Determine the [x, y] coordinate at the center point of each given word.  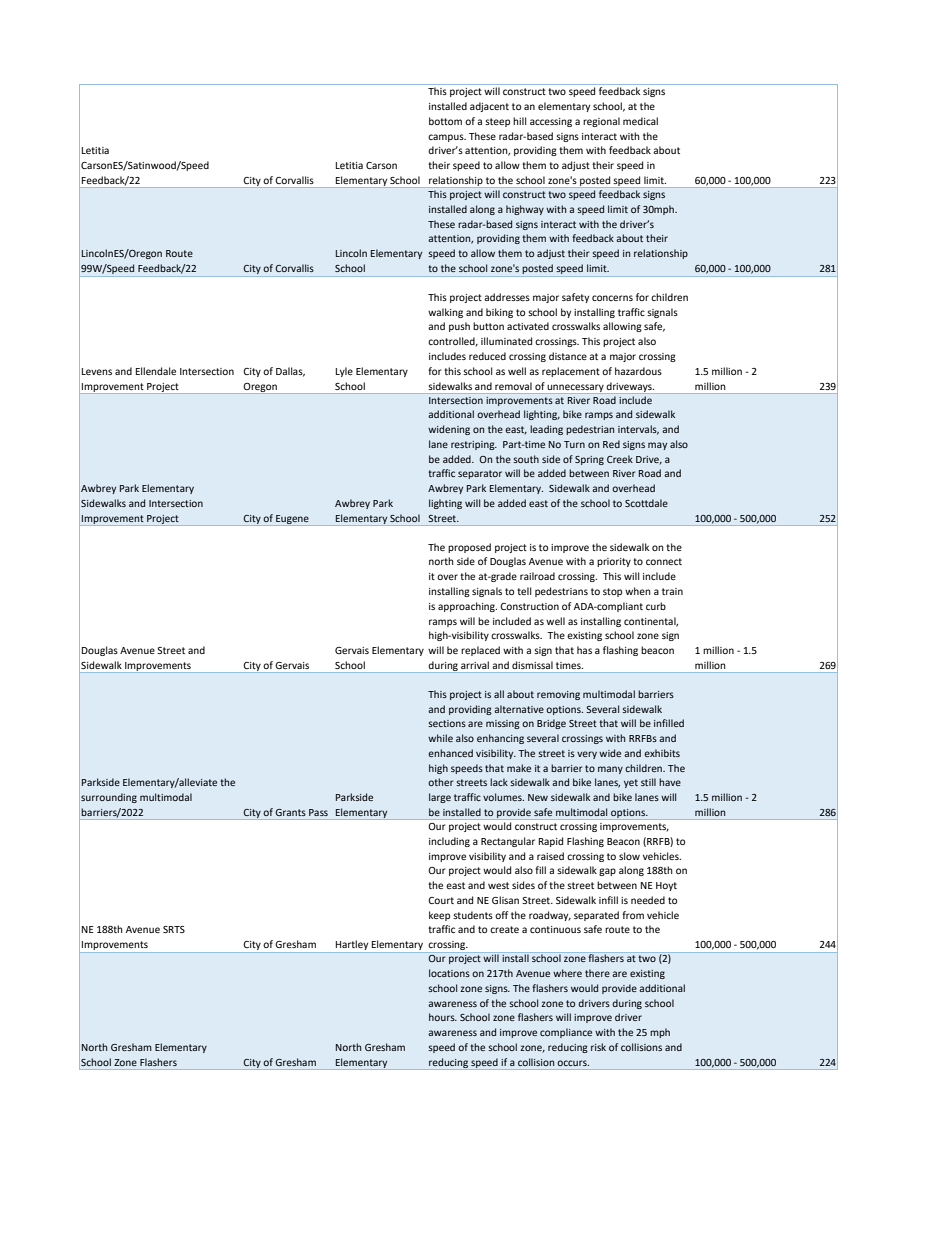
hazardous [638, 371]
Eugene [292, 520]
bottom [445, 121]
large [440, 798]
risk [598, 1047]
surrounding [109, 798]
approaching [467, 607]
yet [631, 783]
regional [601, 122]
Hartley [352, 946]
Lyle [344, 372]
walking [445, 313]
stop [612, 592]
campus [447, 138]
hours [443, 1017]
